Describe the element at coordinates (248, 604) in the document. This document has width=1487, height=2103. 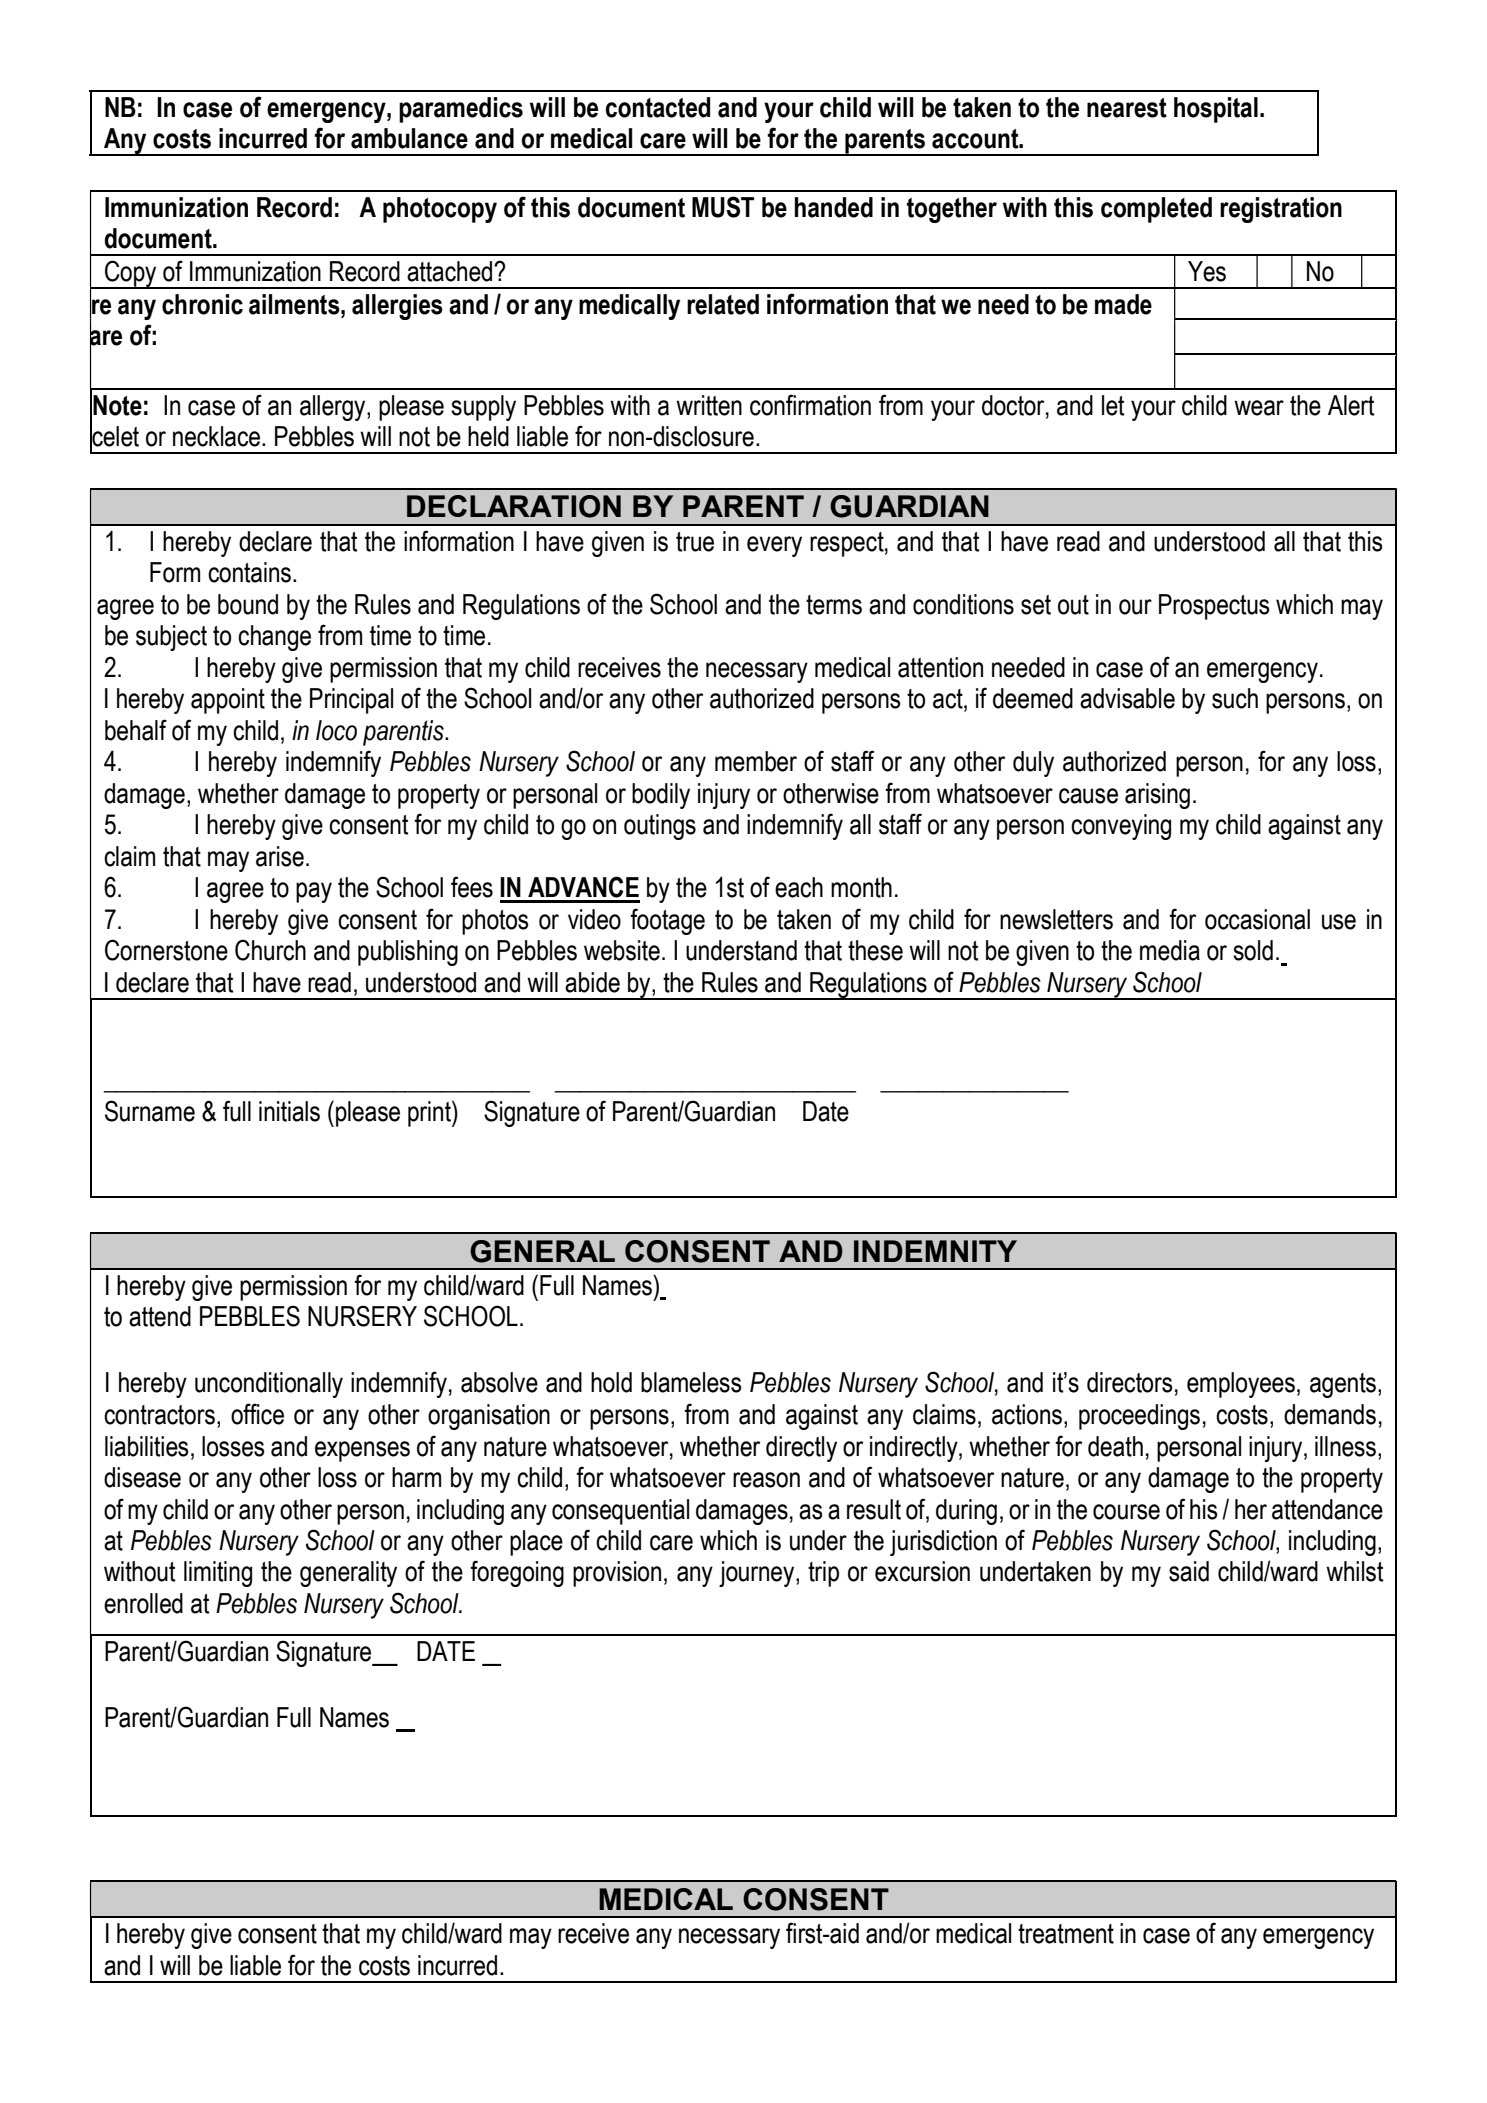
I see `bound` at that location.
